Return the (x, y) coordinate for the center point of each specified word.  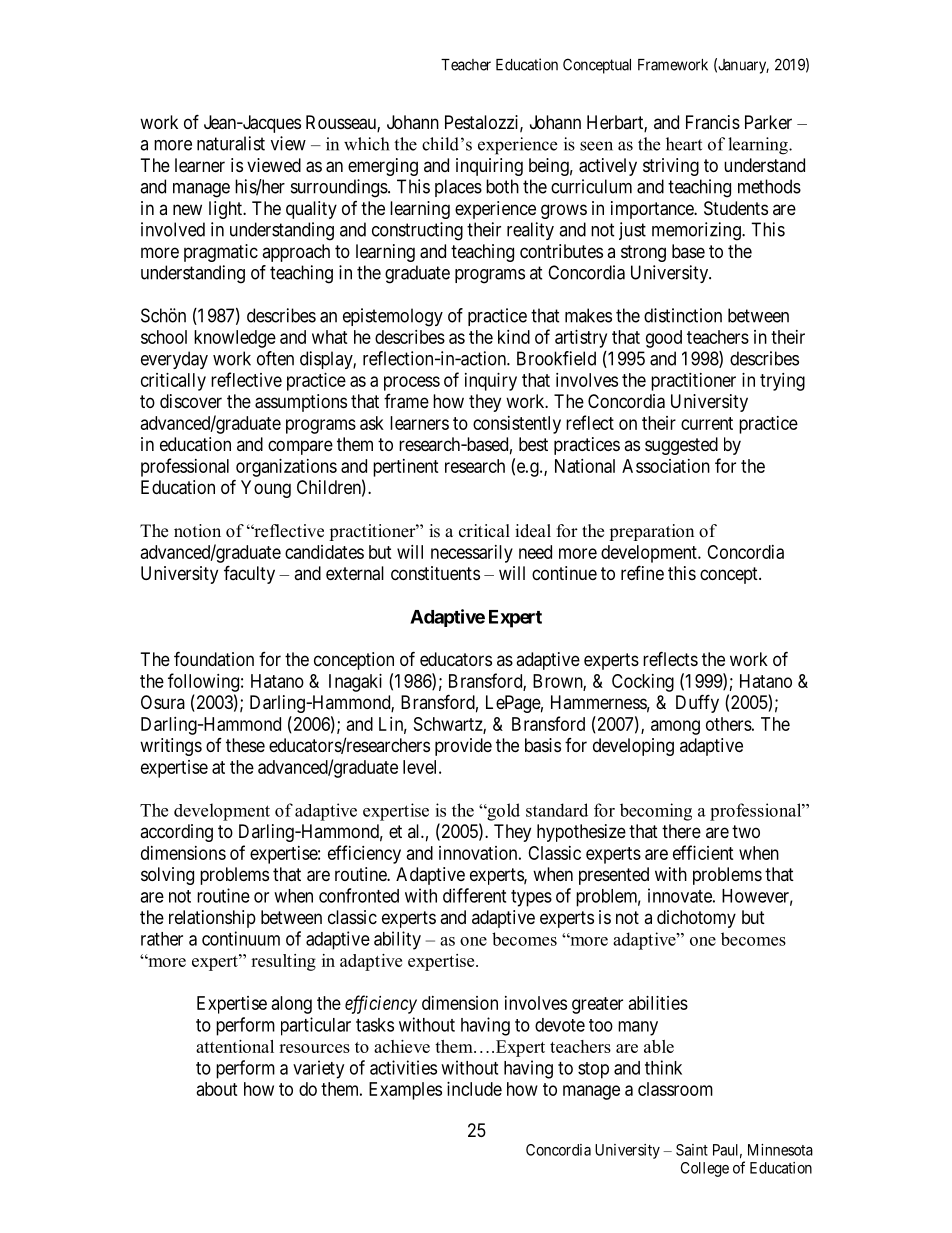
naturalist (231, 143)
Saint (692, 1150)
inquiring (489, 167)
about (217, 1089)
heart (684, 144)
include (474, 1089)
